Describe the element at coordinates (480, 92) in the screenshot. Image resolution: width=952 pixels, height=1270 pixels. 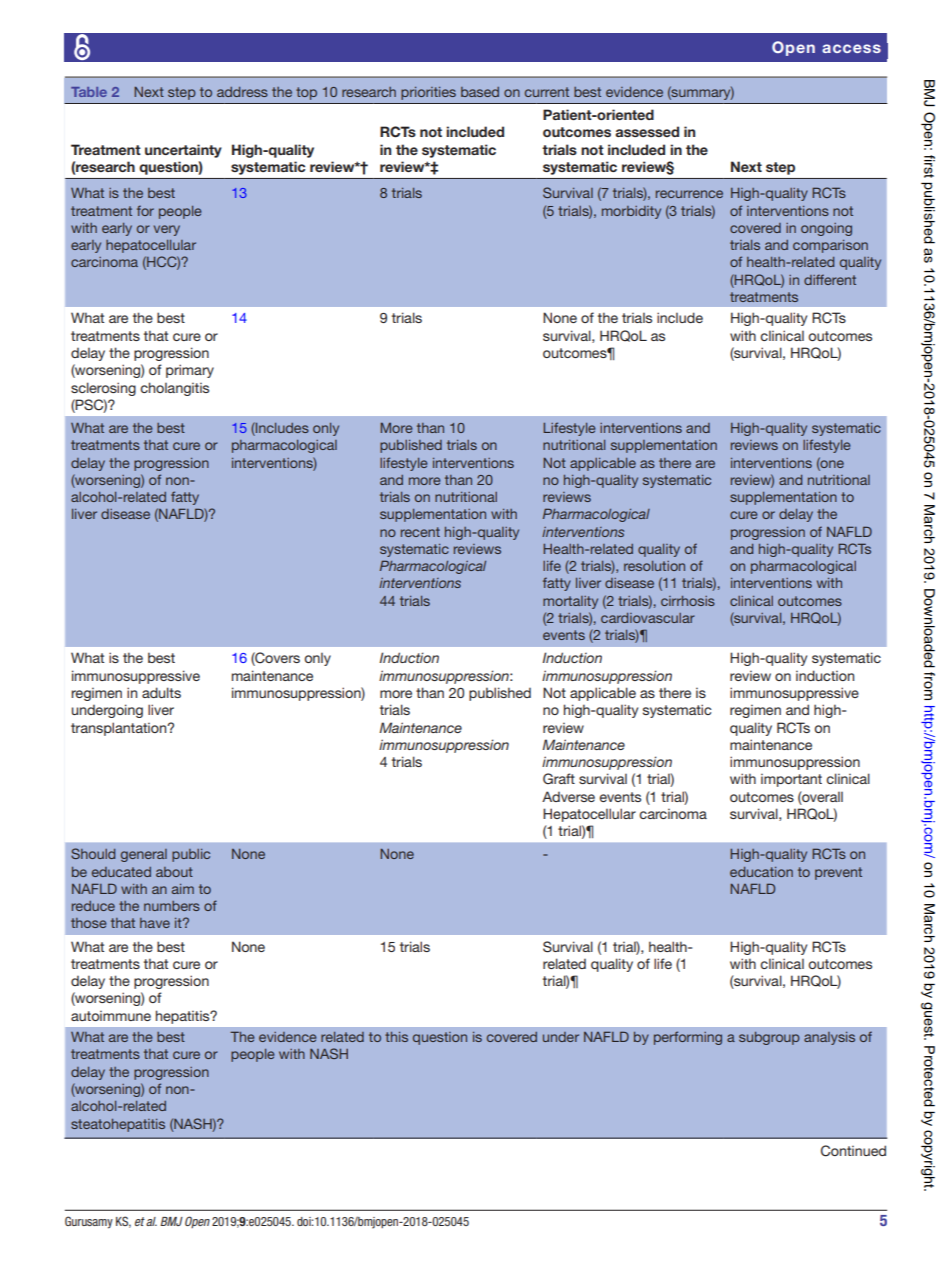
I see `based` at that location.
